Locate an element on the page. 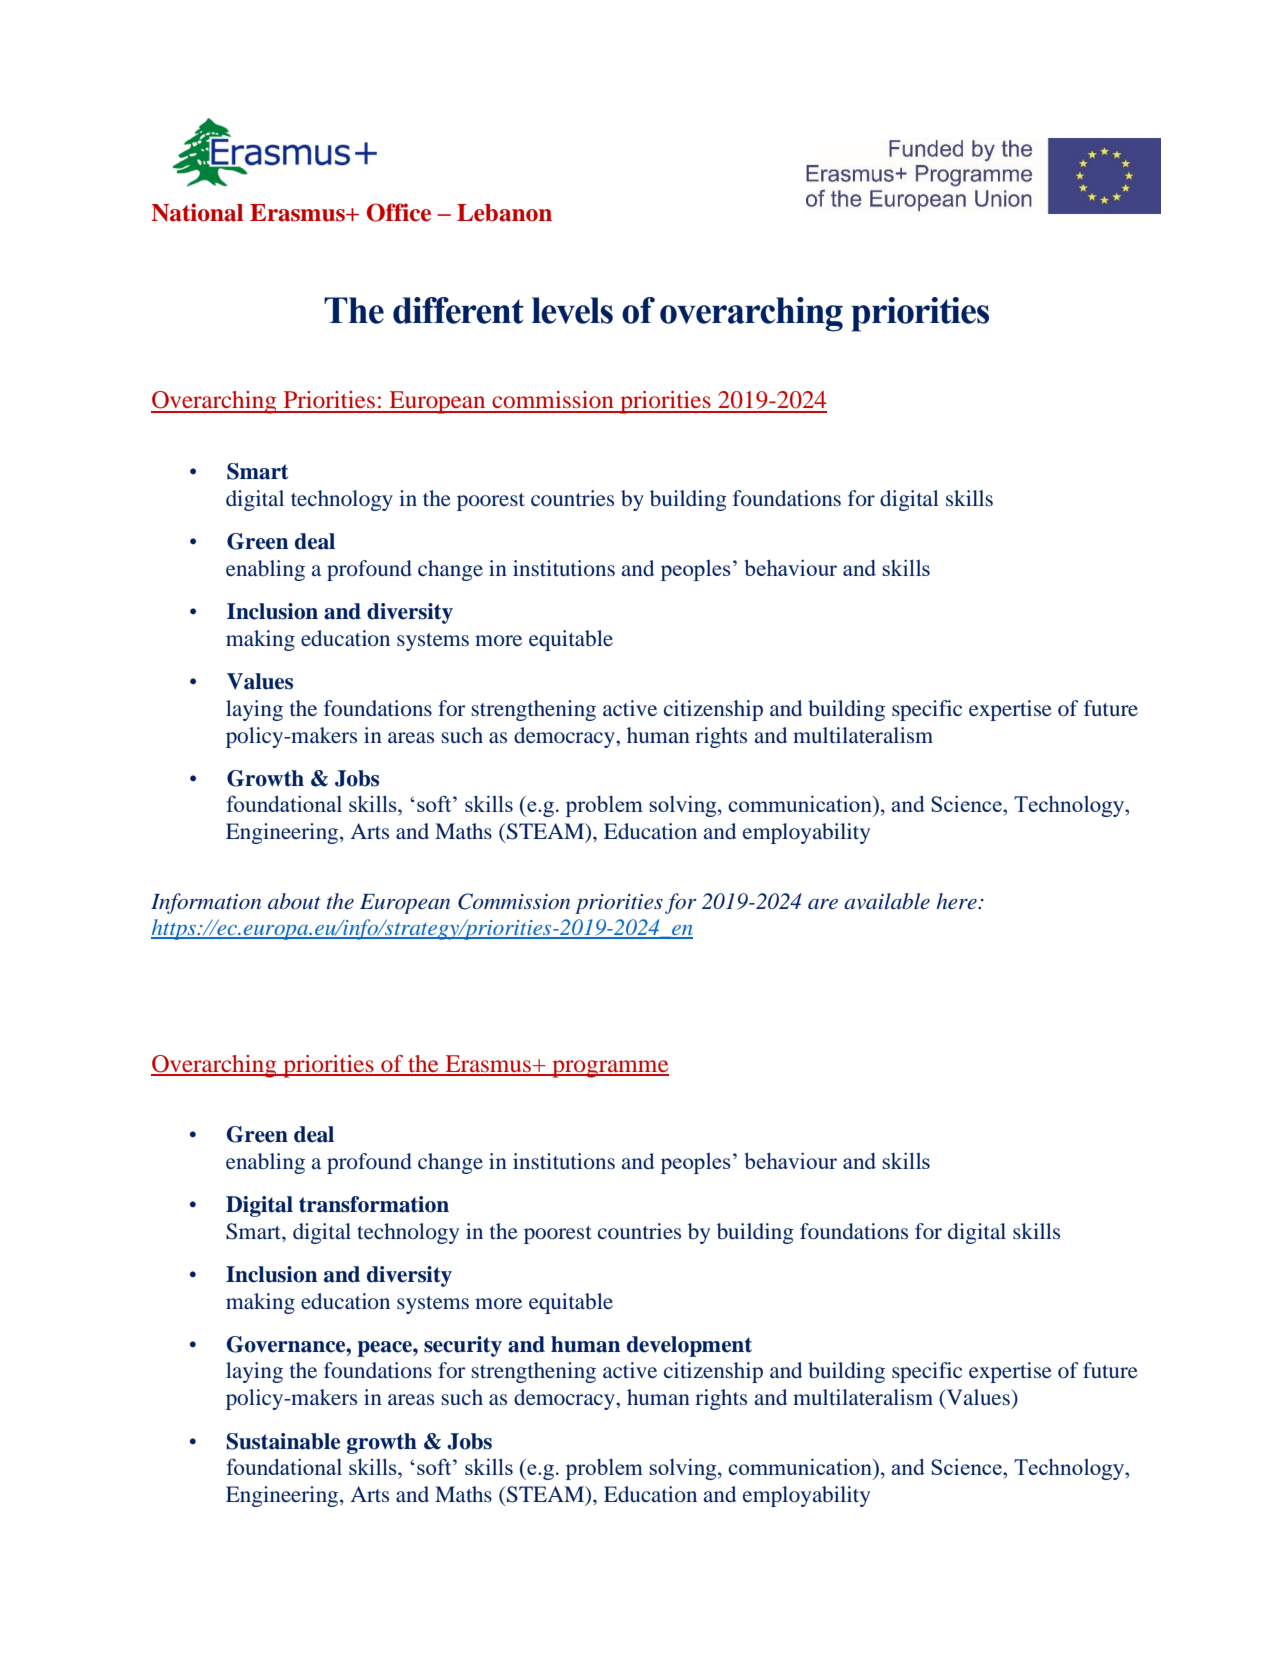 The height and width of the document is (1665, 1286). security is located at coordinates (463, 1346).
